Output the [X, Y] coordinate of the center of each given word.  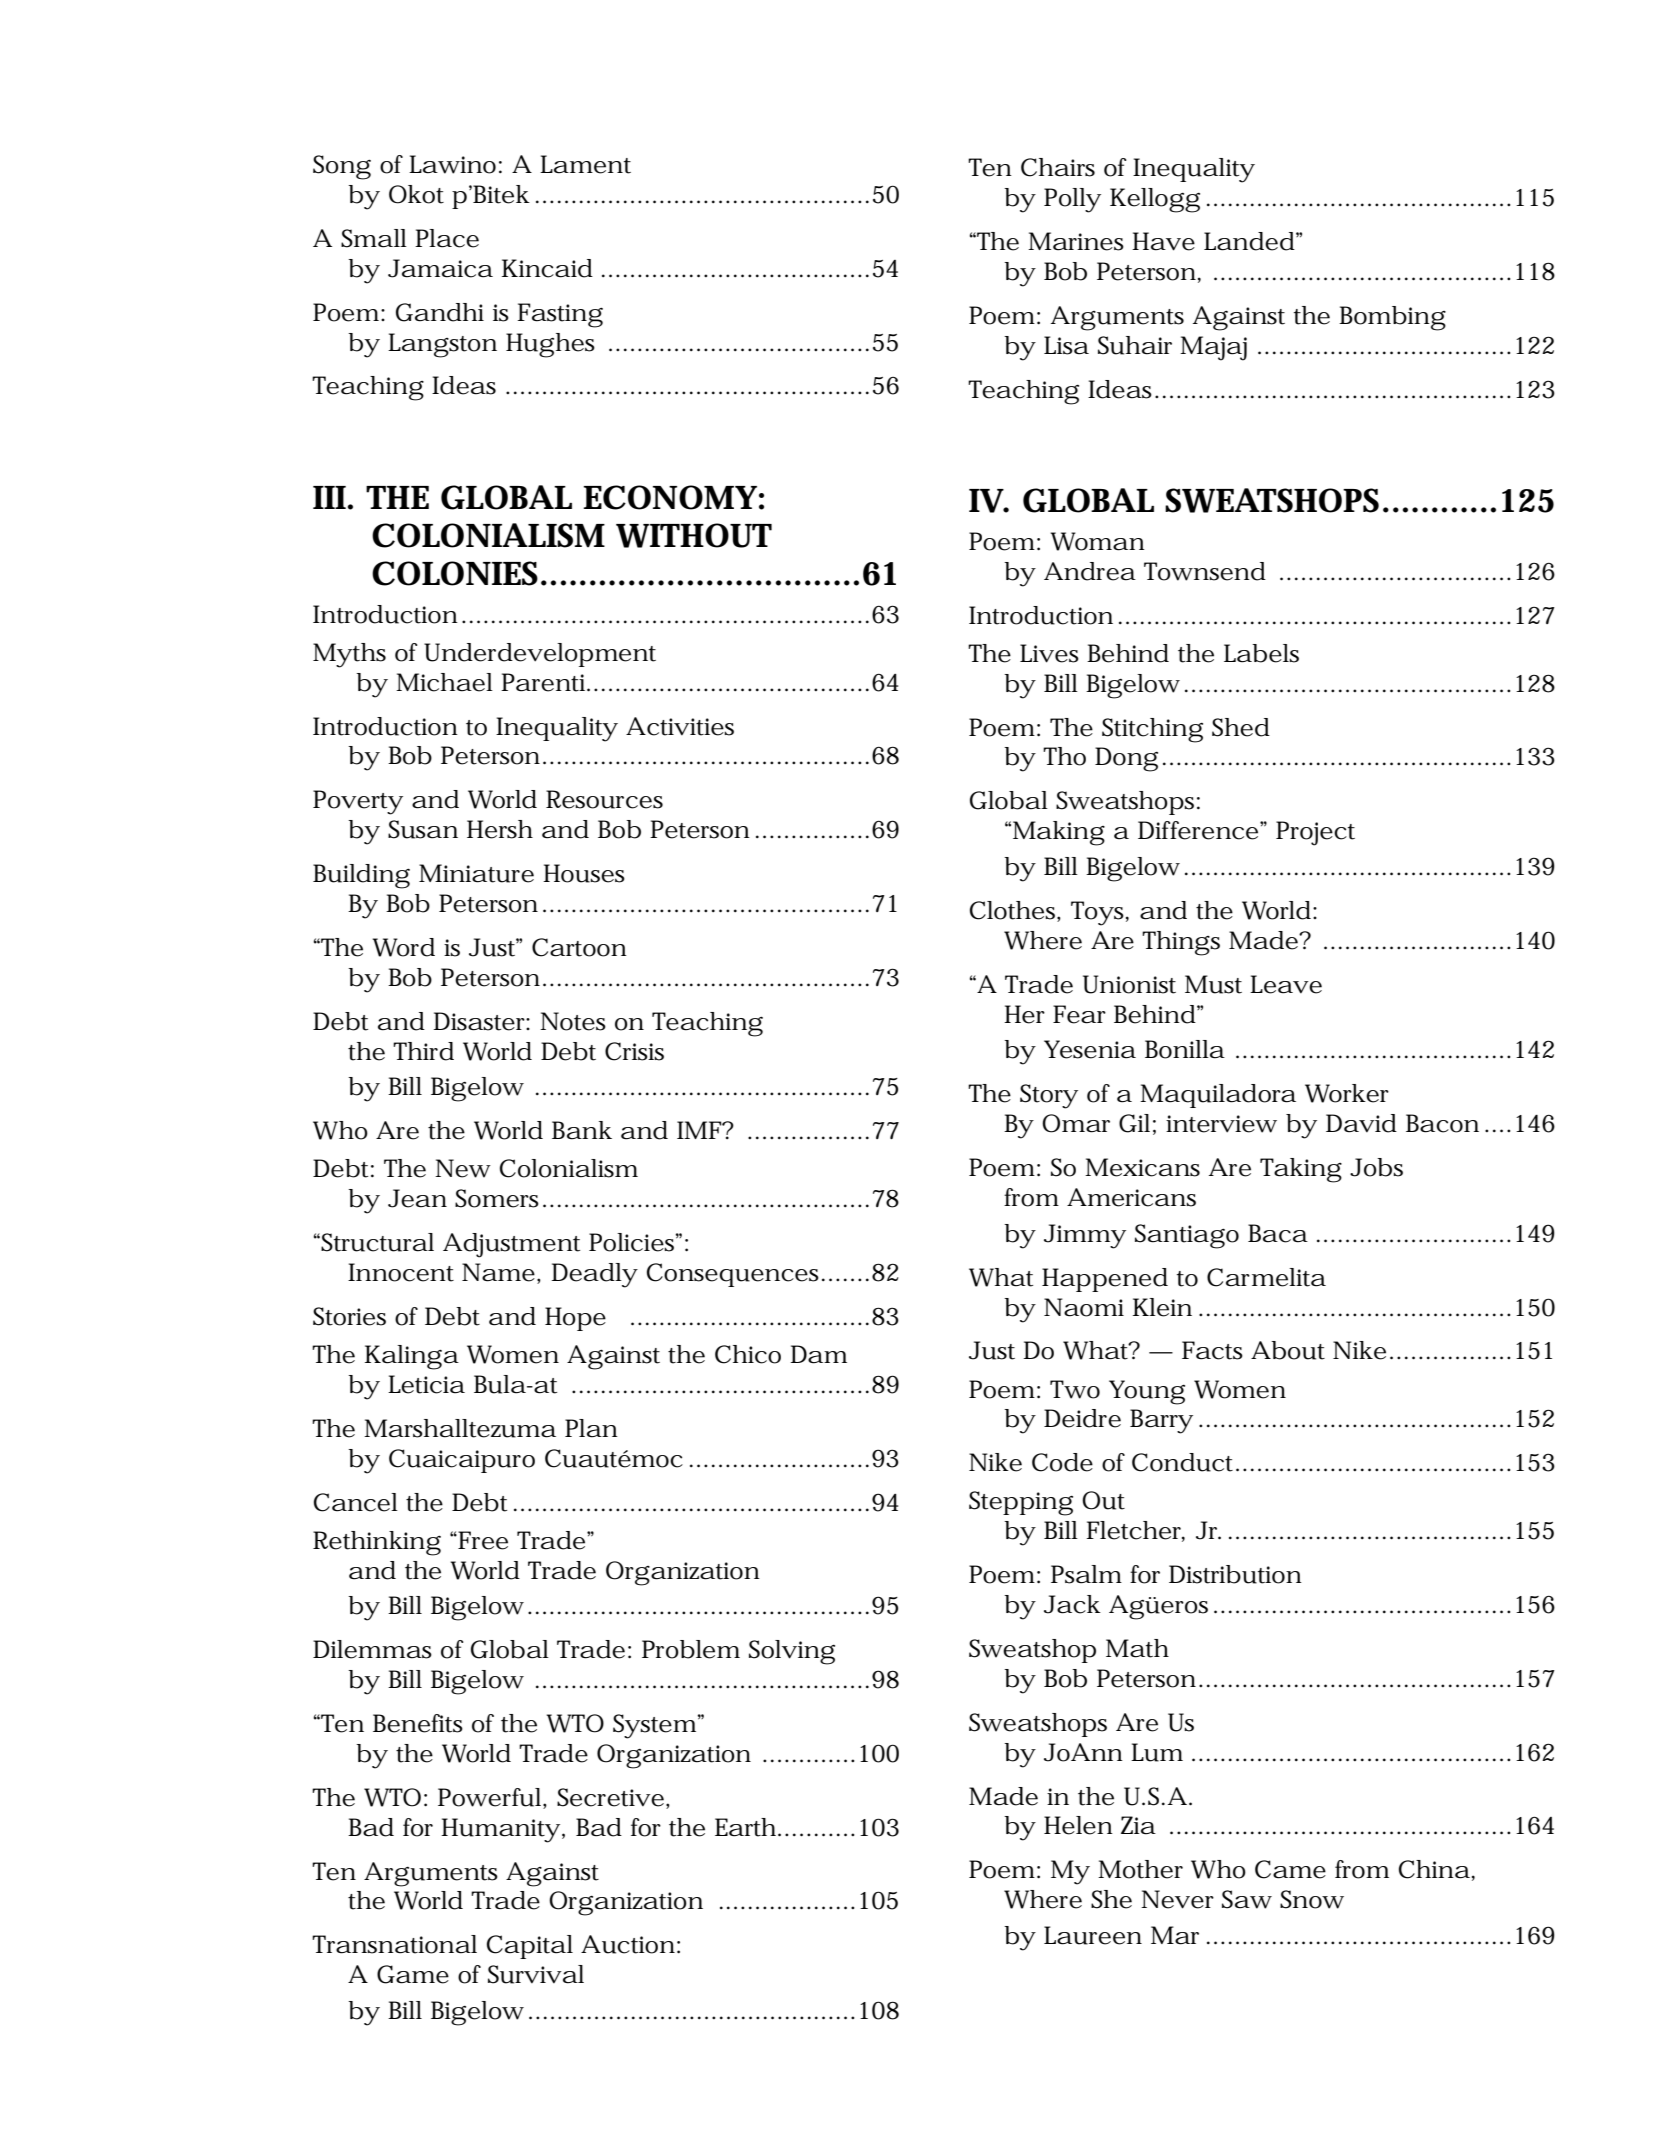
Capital [530, 1947]
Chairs [1058, 167]
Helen [1078, 1825]
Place [447, 238]
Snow [1311, 1899]
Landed [1249, 241]
